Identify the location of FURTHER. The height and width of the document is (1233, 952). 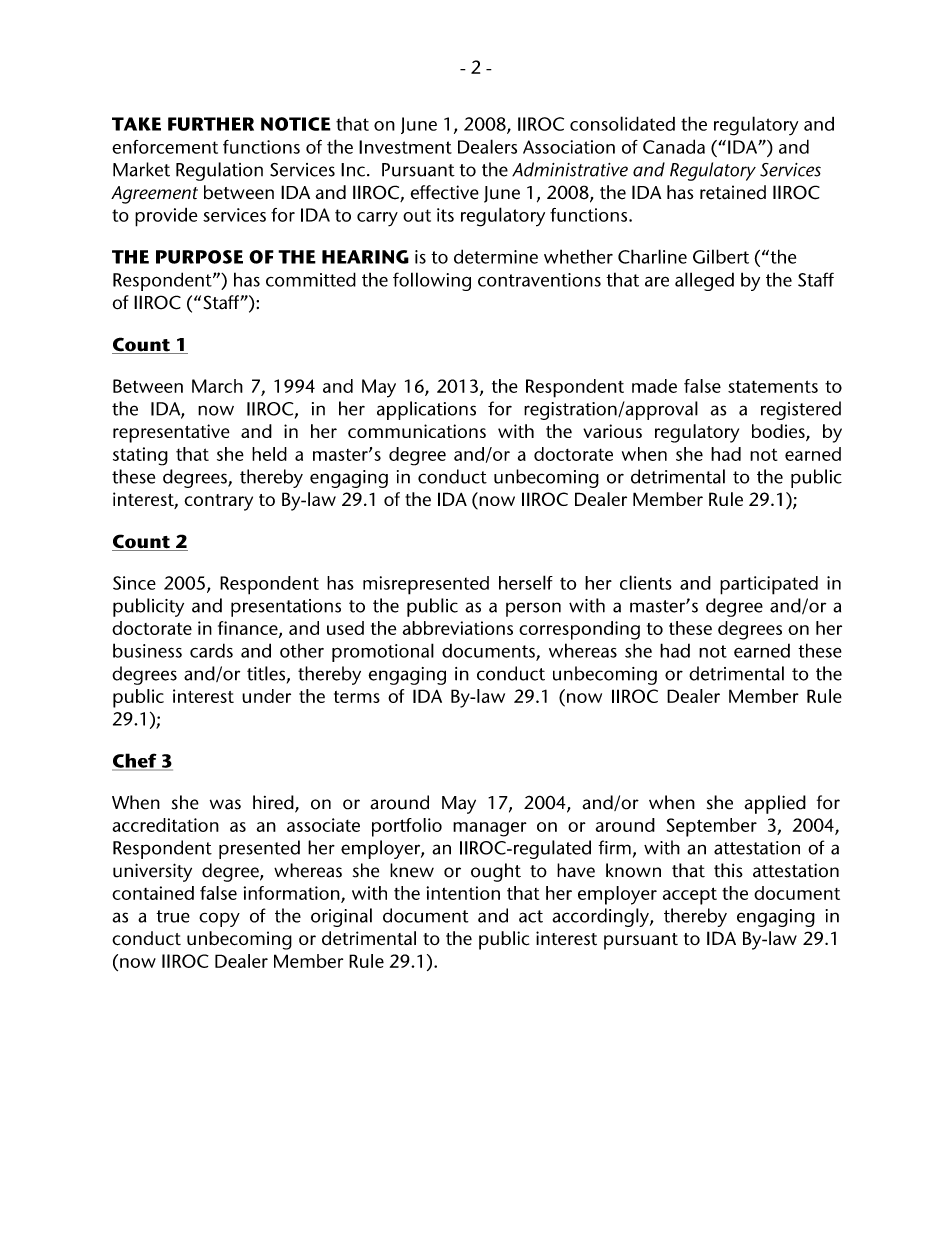
(211, 124).
